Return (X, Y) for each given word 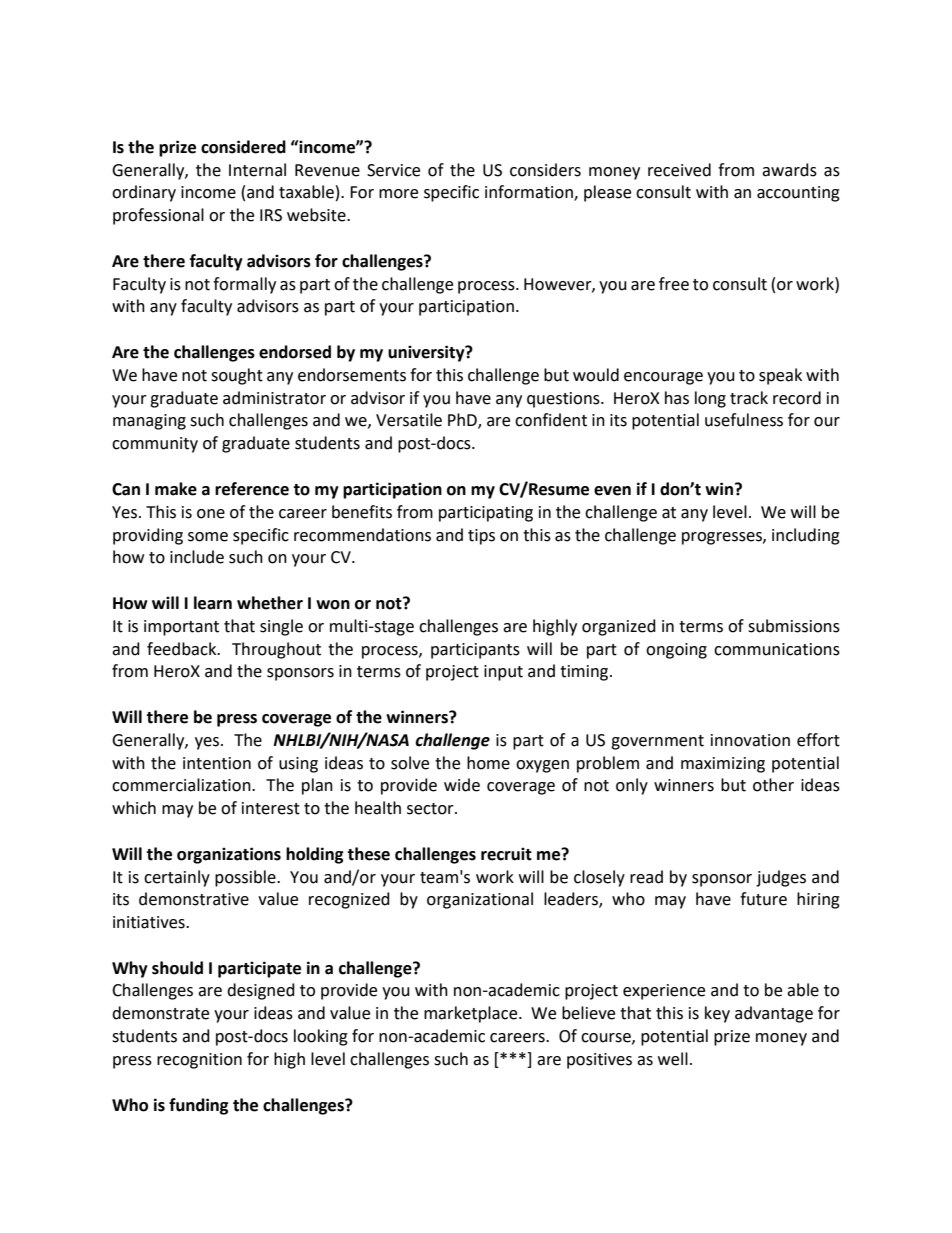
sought (237, 376)
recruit (506, 854)
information (530, 193)
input (503, 673)
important (181, 628)
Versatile (409, 420)
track (749, 398)
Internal (257, 170)
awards (789, 170)
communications (777, 649)
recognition (199, 1061)
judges (781, 878)
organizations (229, 855)
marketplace (472, 1014)
